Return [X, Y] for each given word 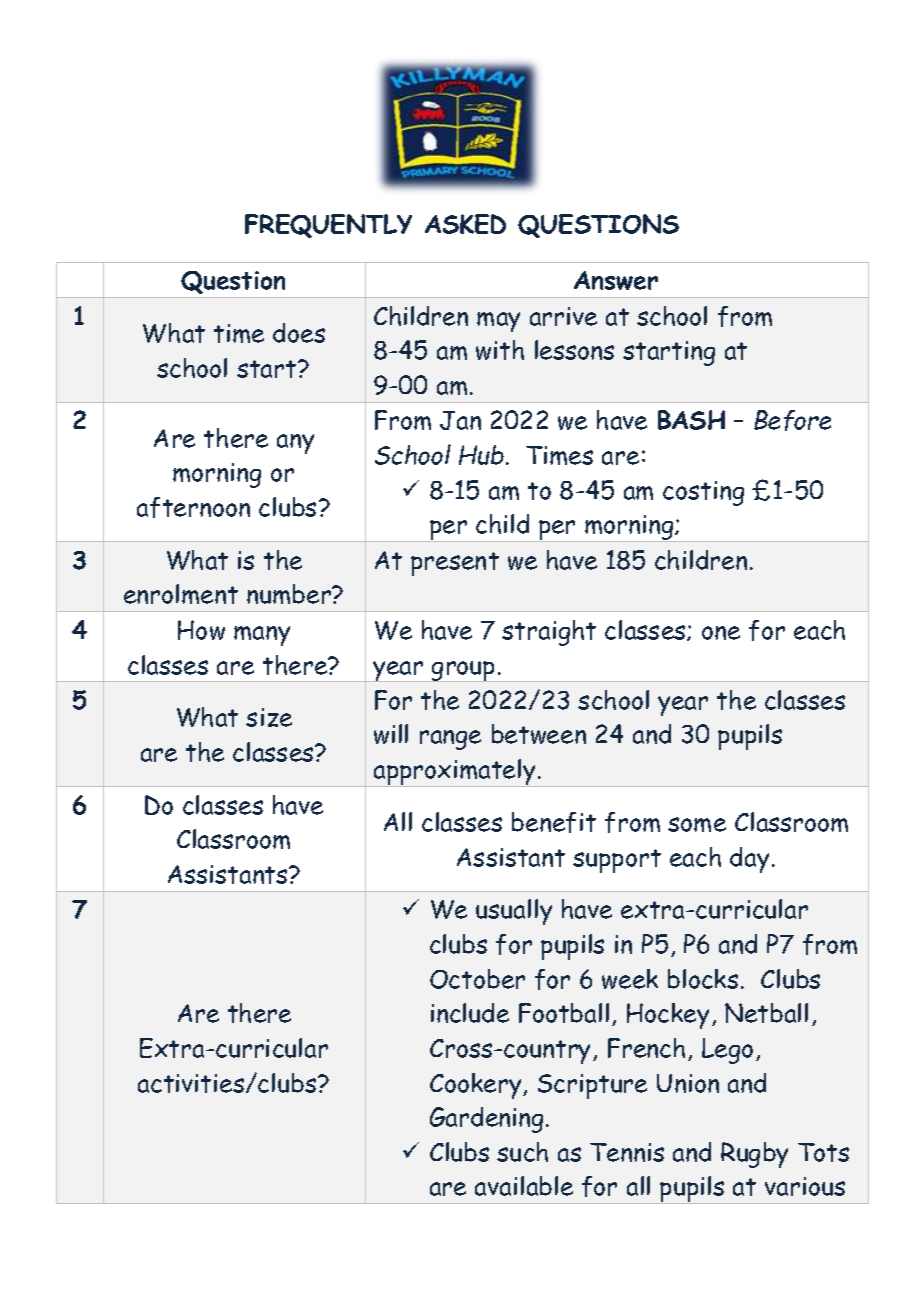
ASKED [465, 224]
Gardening [486, 1120]
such [522, 1152]
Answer [616, 280]
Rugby [754, 1155]
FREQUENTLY [328, 226]
